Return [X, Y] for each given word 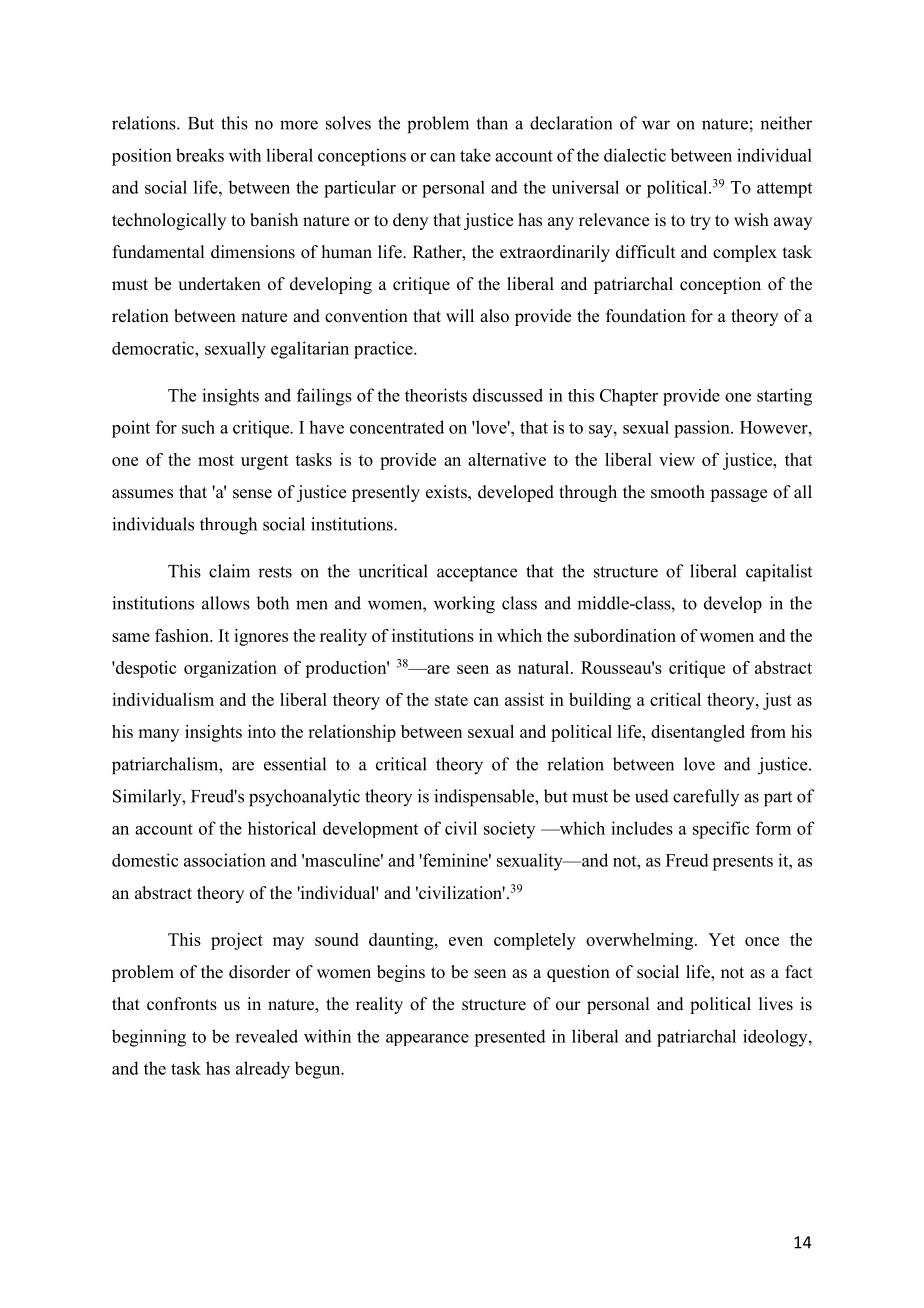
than [492, 123]
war [656, 125]
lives [776, 1004]
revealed [266, 1036]
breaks [200, 155]
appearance [427, 1040]
